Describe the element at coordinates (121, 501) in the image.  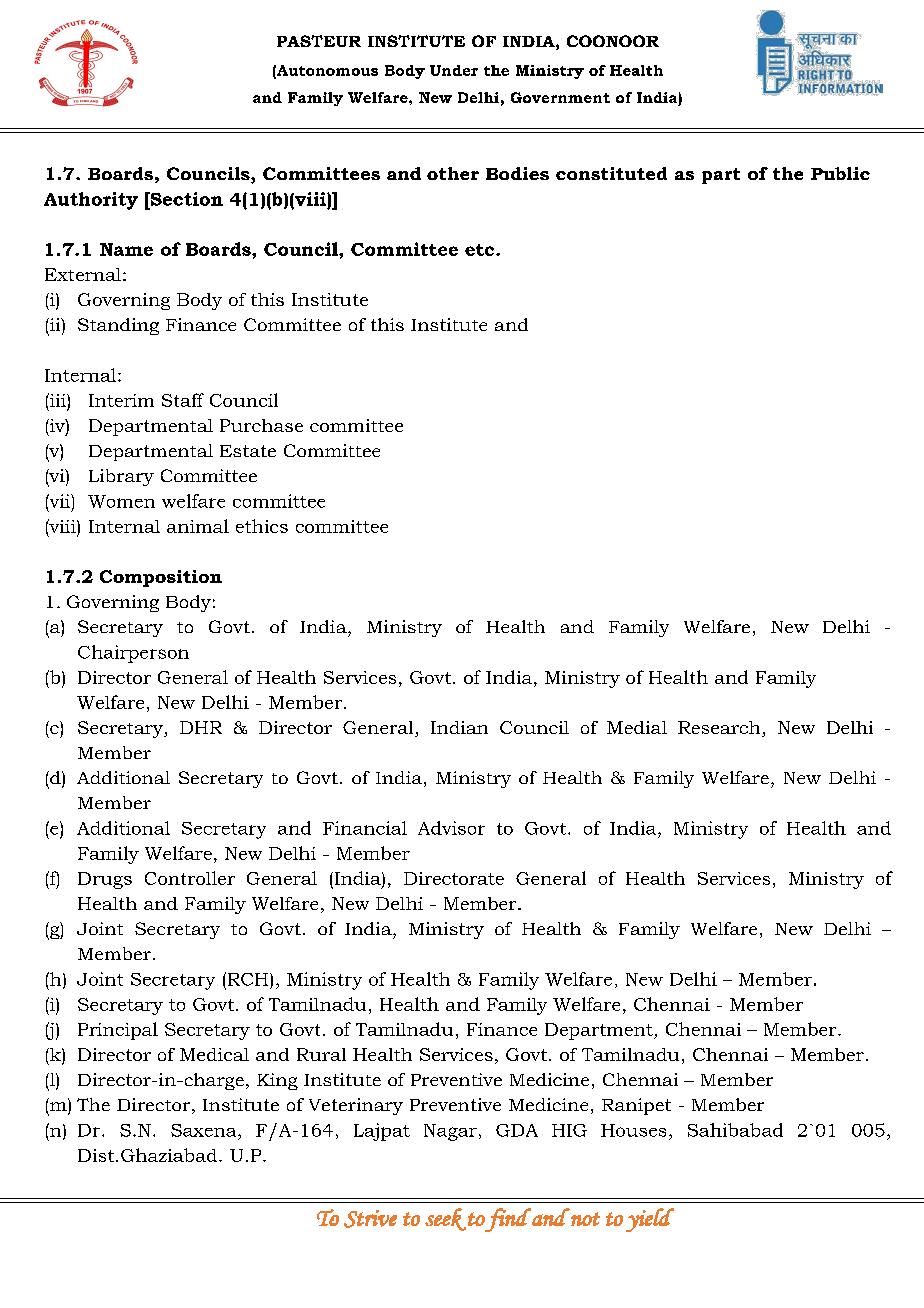
I see `Women` at that location.
